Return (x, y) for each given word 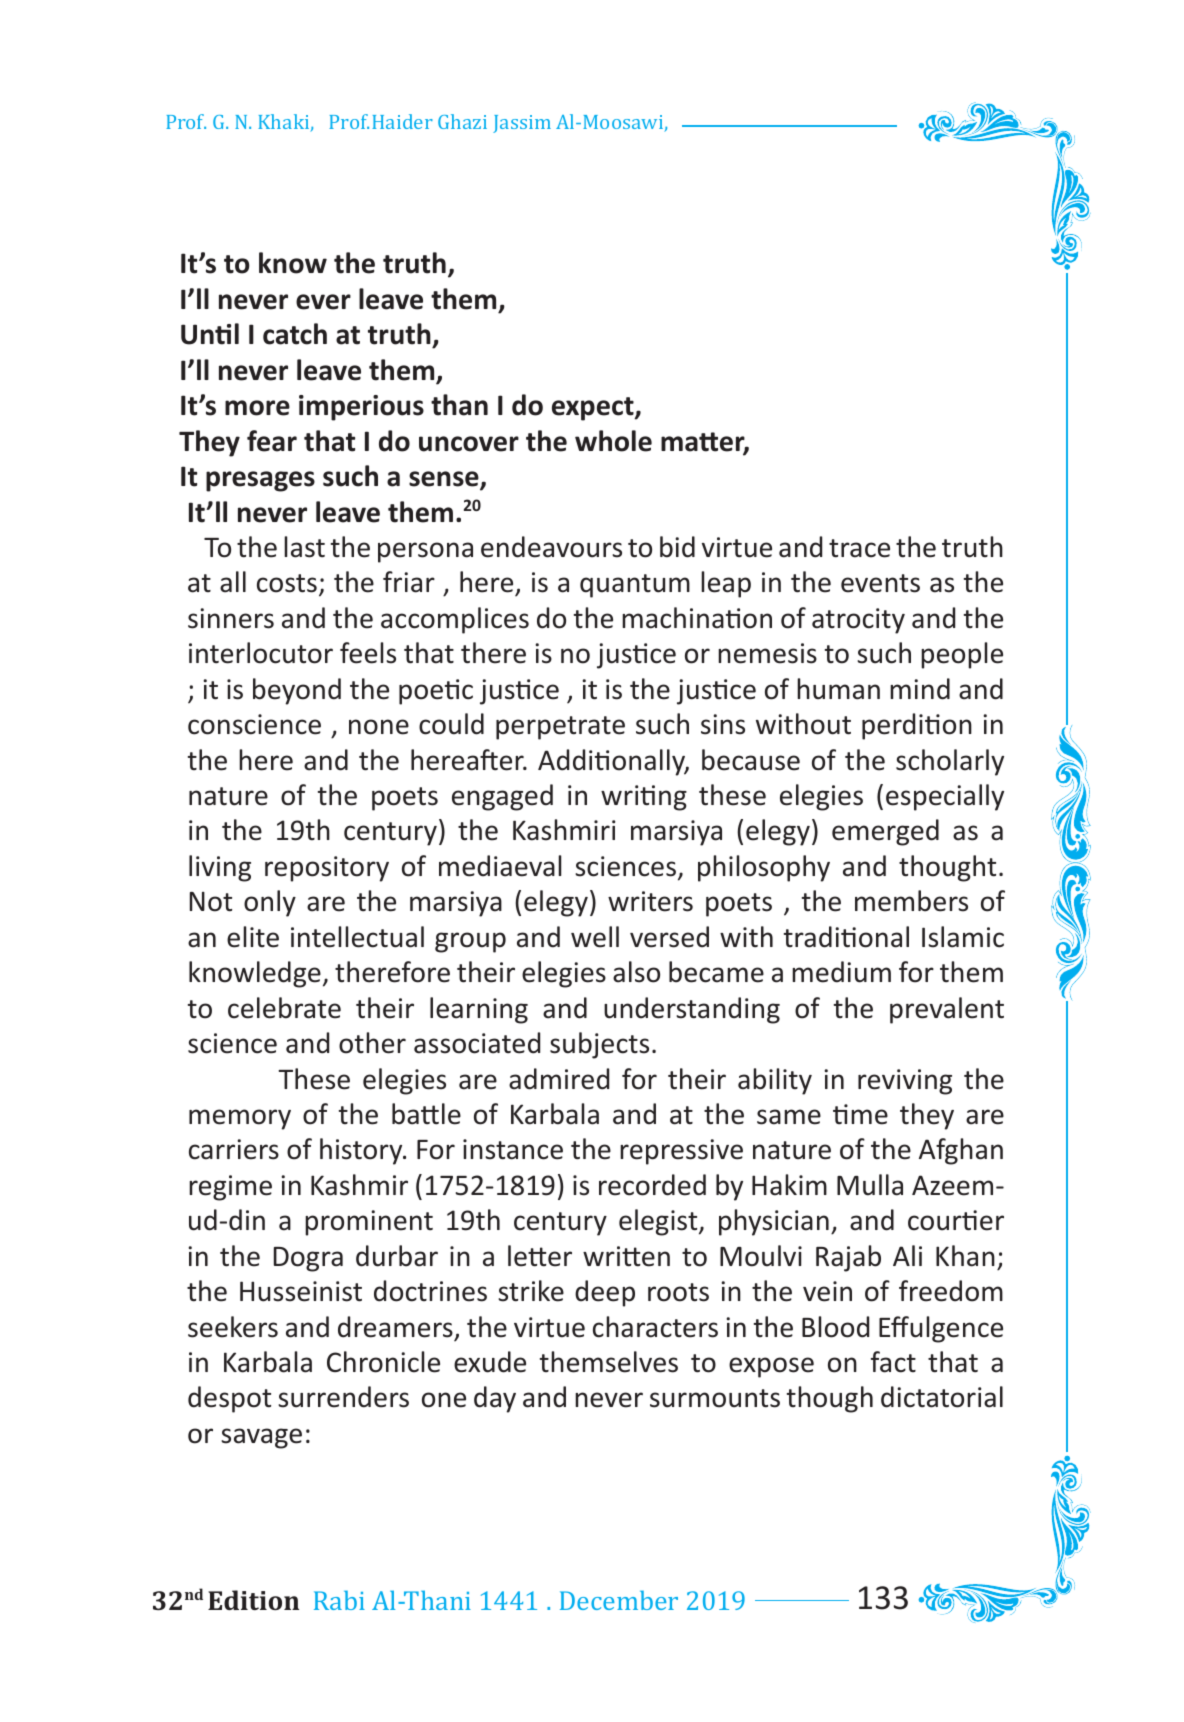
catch (295, 334)
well (595, 937)
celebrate (284, 1008)
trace (859, 548)
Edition (253, 1600)
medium (841, 972)
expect (594, 409)
